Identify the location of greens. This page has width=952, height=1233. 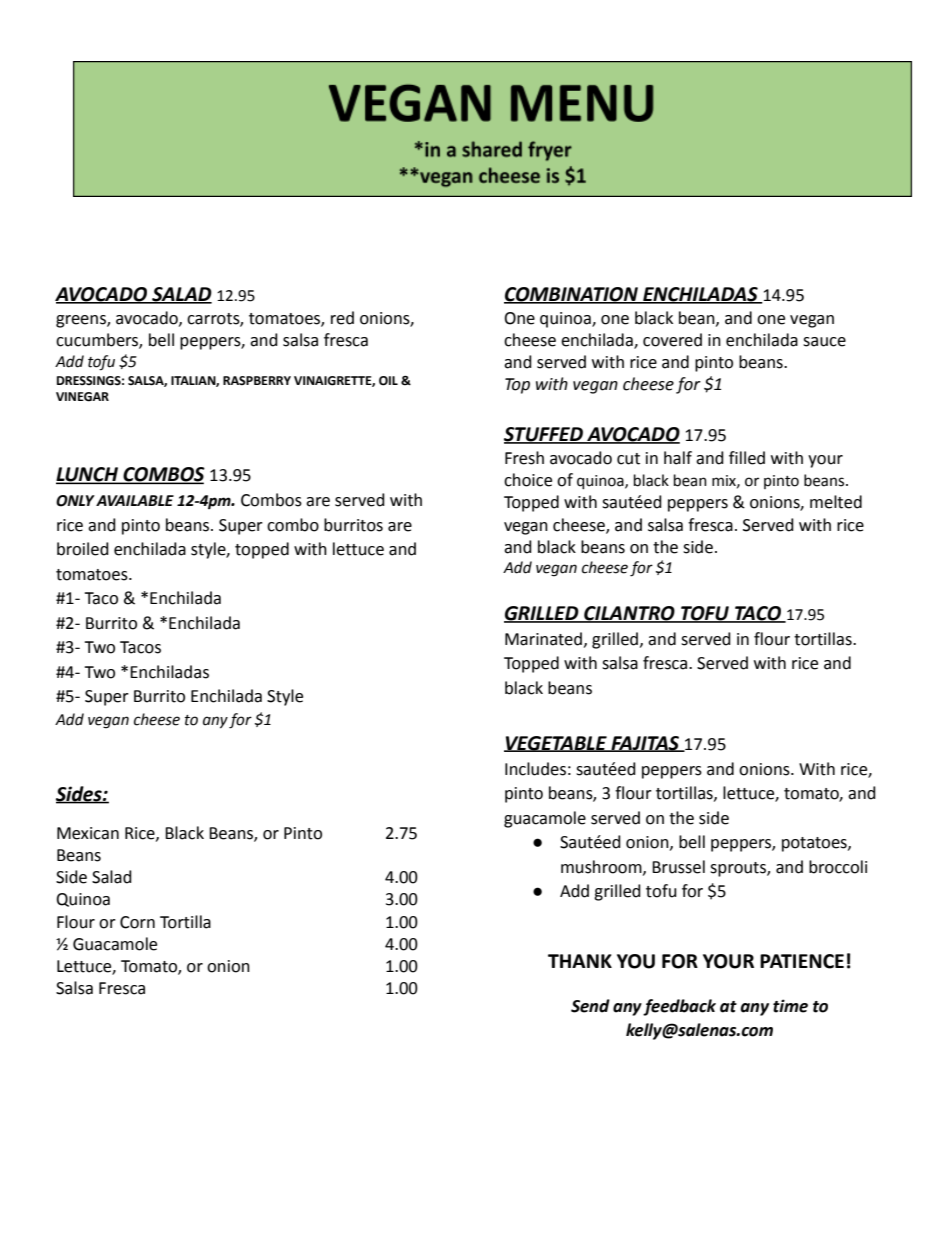
(82, 321).
